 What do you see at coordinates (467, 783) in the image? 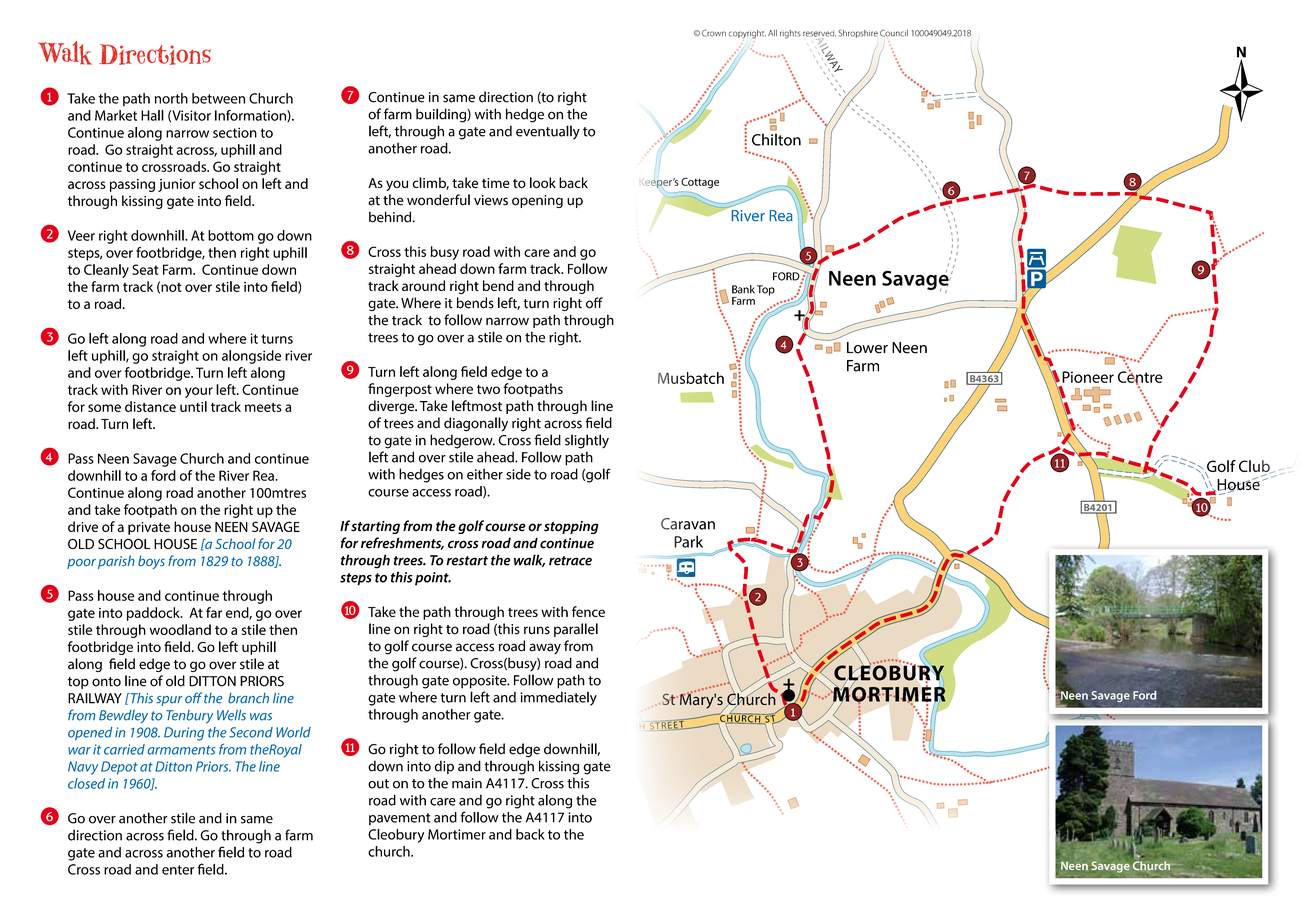
I see `main` at bounding box center [467, 783].
